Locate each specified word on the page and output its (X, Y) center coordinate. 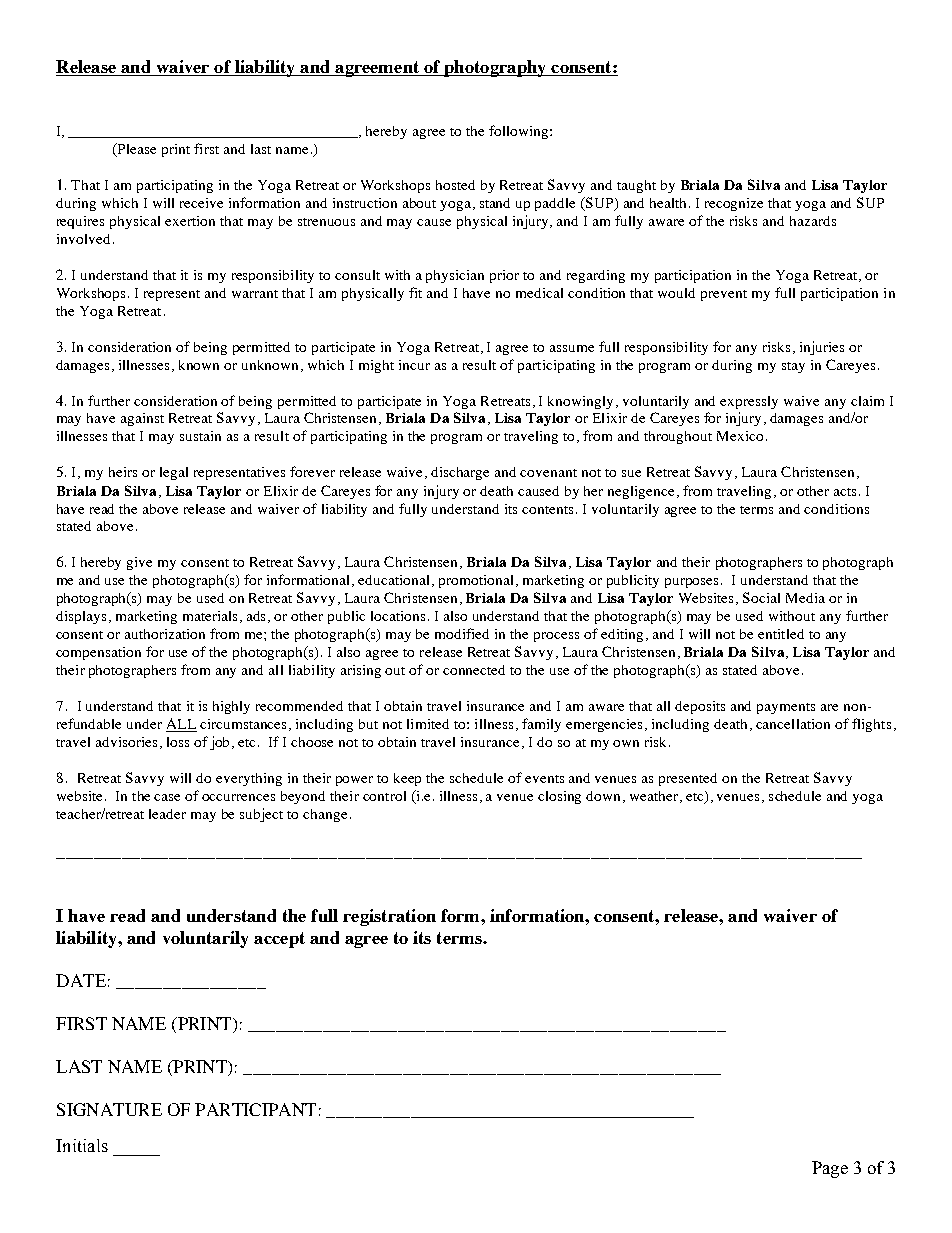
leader (167, 814)
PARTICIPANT (255, 1109)
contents (549, 510)
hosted (455, 185)
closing (559, 797)
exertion (190, 221)
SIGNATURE (109, 1109)
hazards (813, 221)
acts (845, 492)
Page (830, 1169)
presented (688, 779)
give (139, 563)
